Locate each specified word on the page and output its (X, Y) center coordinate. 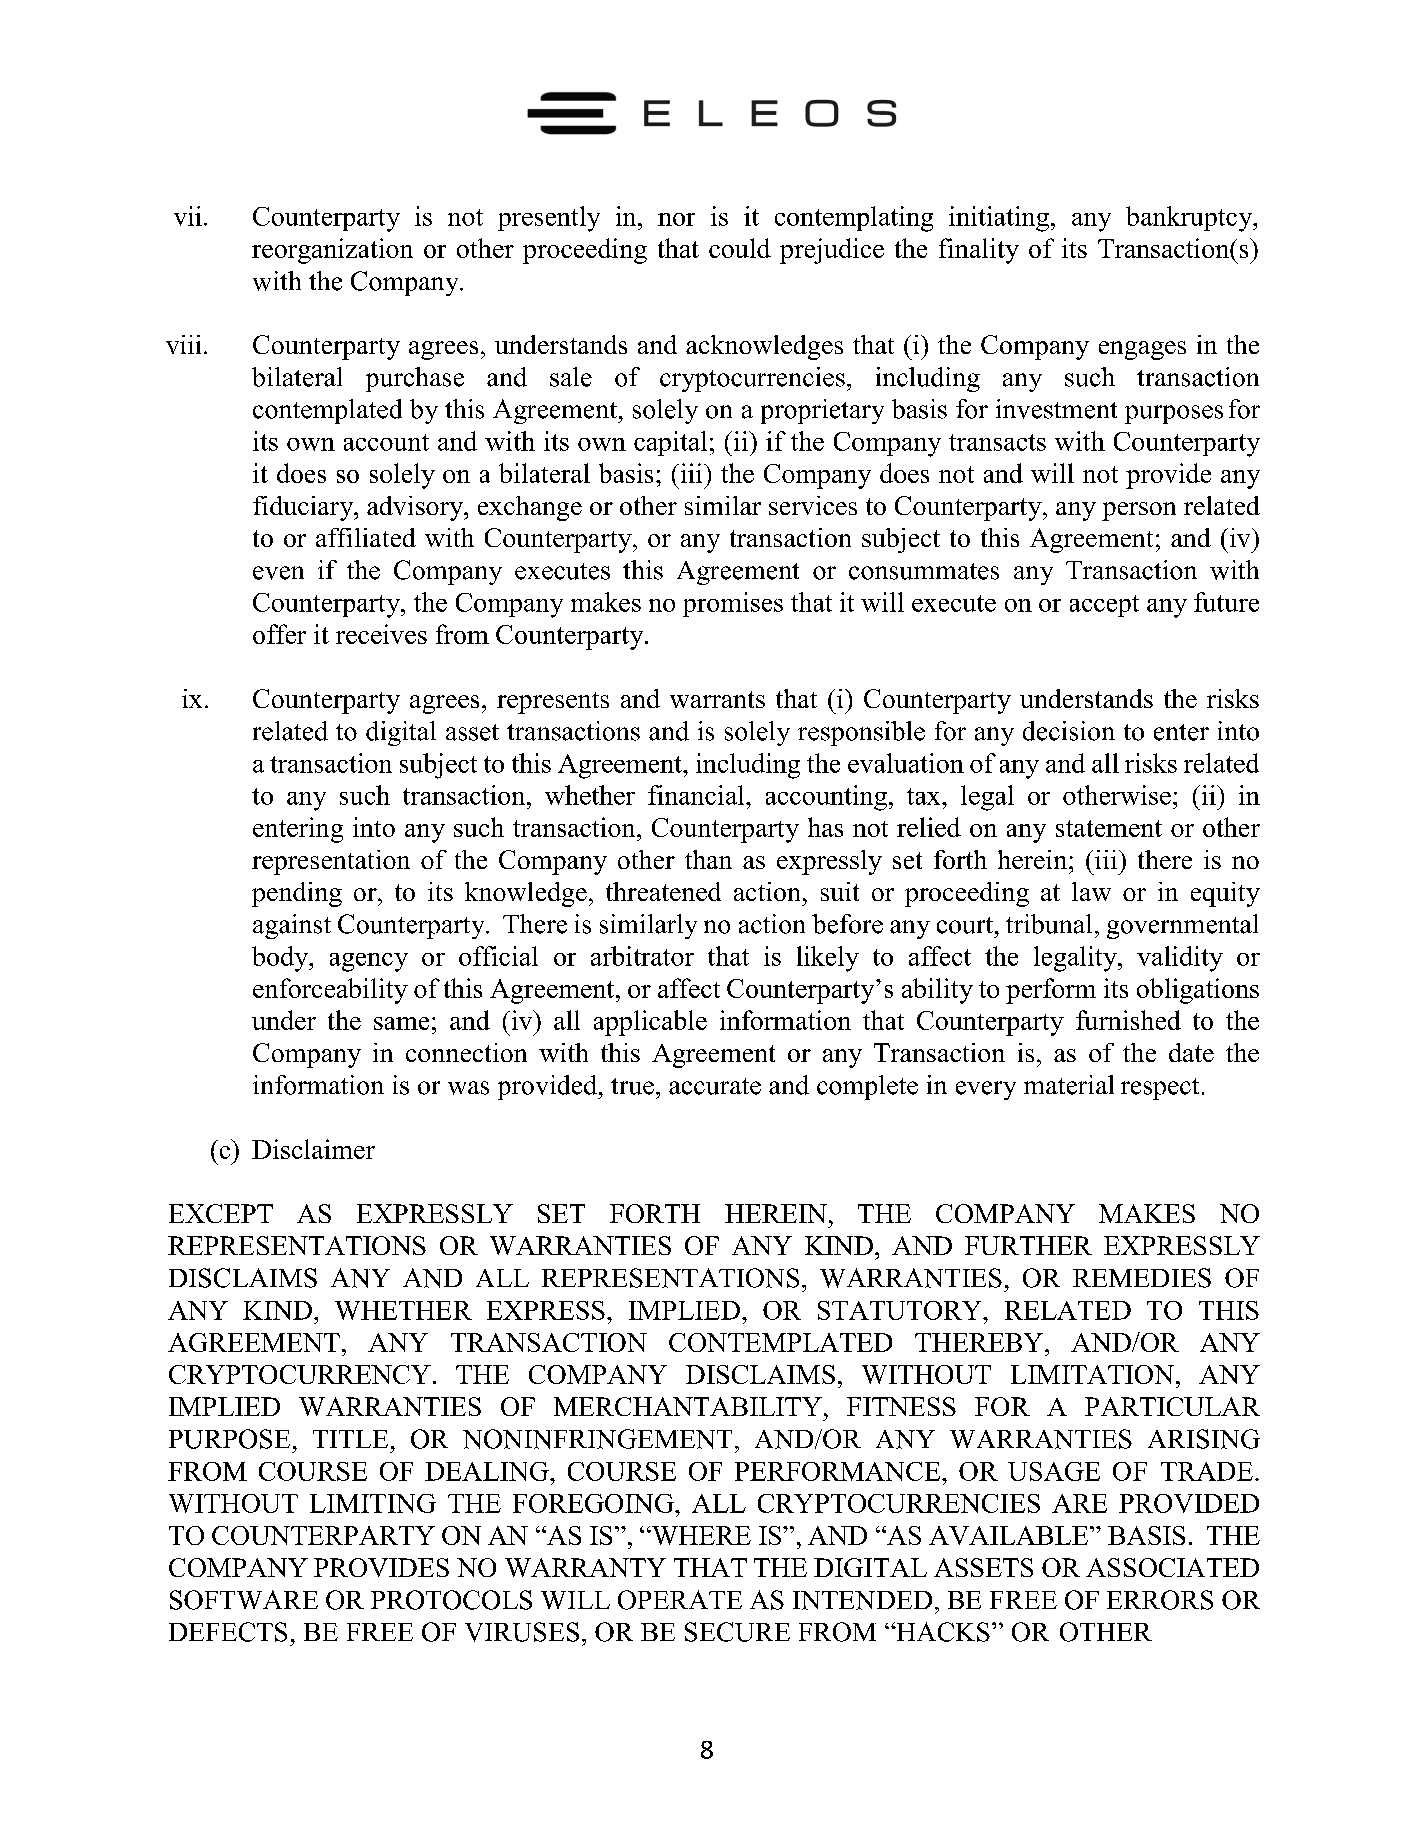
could (740, 248)
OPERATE (680, 1600)
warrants (717, 699)
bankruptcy (1190, 219)
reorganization (332, 251)
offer (279, 634)
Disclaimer (313, 1149)
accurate (715, 1086)
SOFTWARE (244, 1600)
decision (1069, 731)
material (1069, 1085)
